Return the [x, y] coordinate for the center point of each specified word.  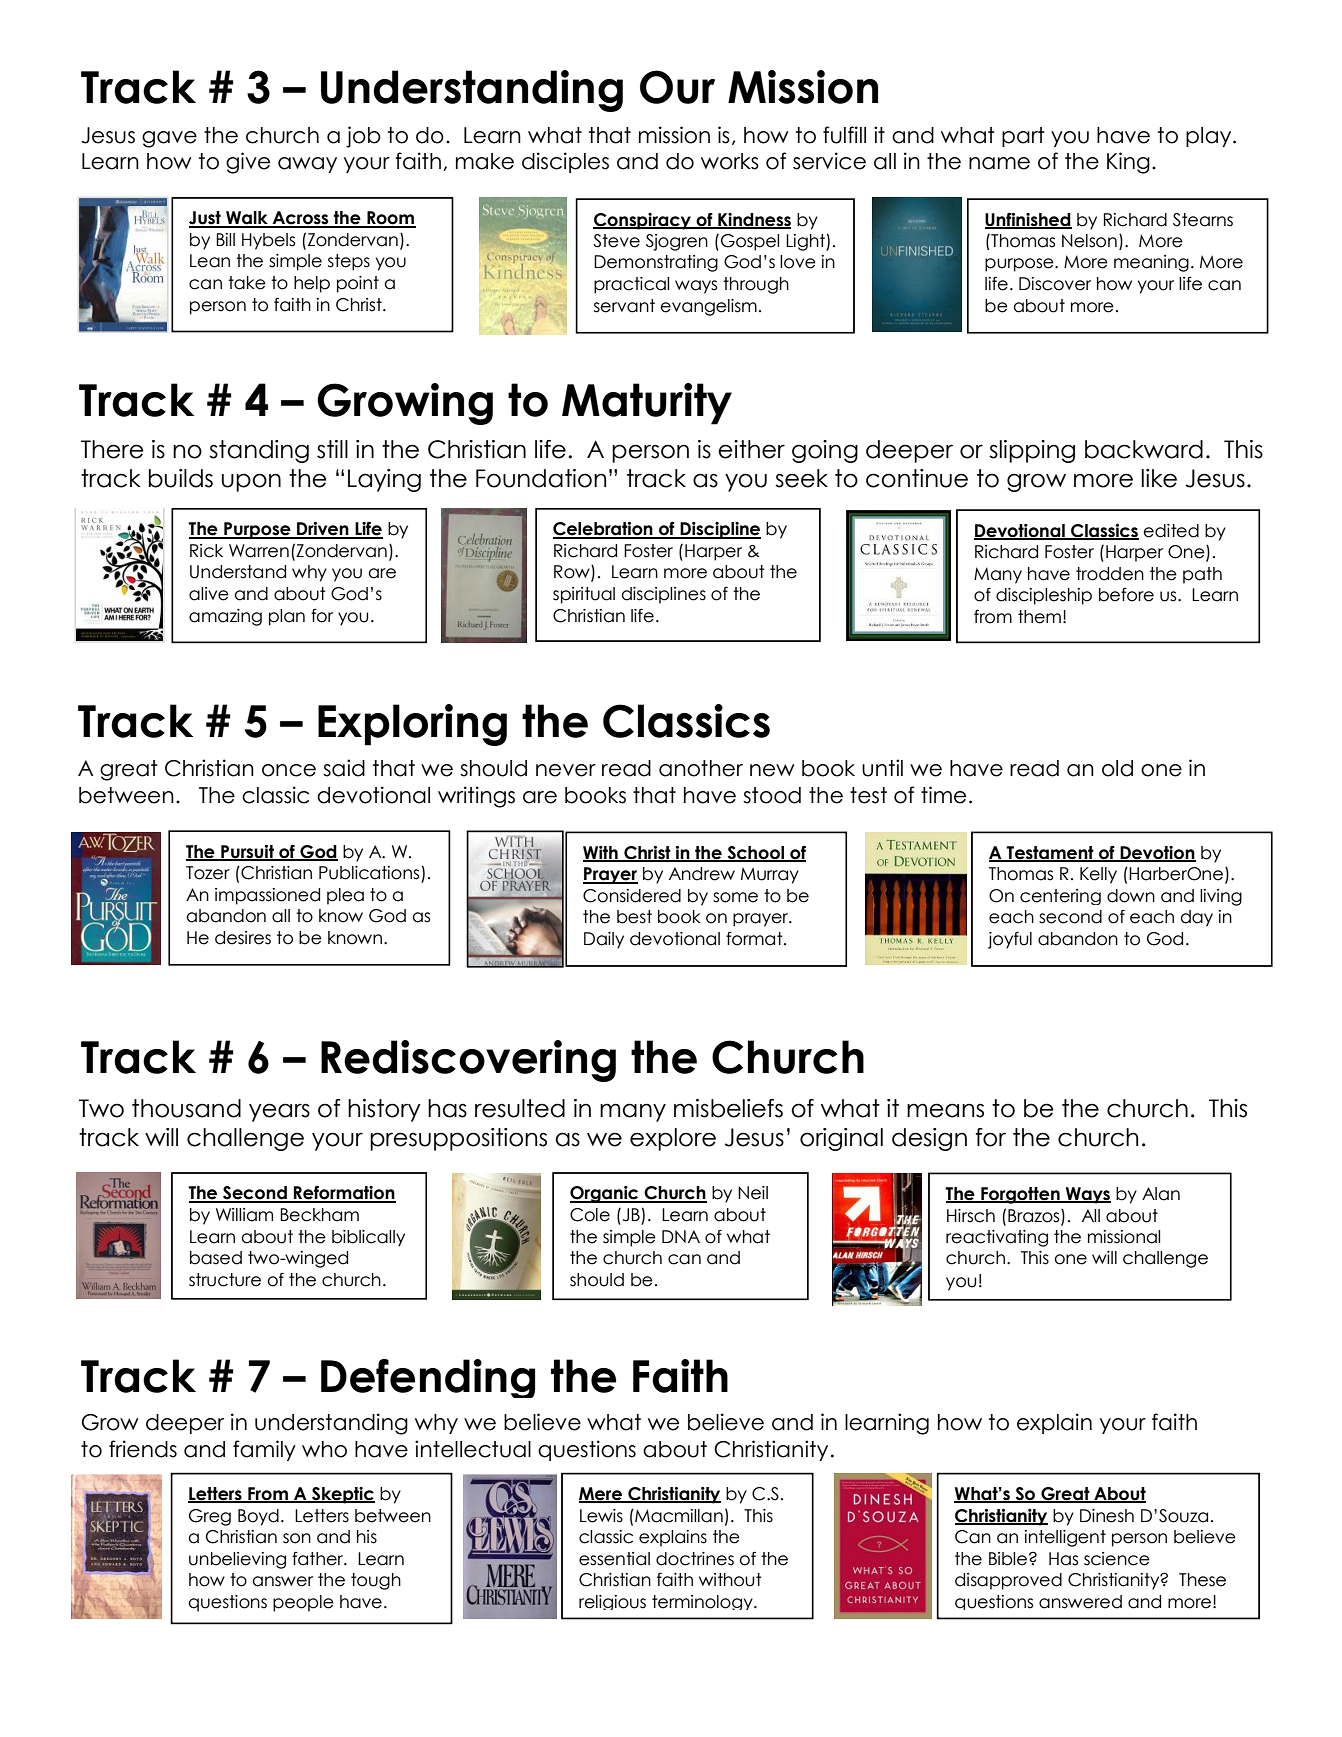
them [1039, 617]
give [248, 163]
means [945, 1110]
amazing [225, 617]
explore [673, 1139]
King [1128, 163]
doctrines [695, 1559]
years [279, 1112]
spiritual [584, 595]
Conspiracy [643, 221]
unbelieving [237, 1560]
